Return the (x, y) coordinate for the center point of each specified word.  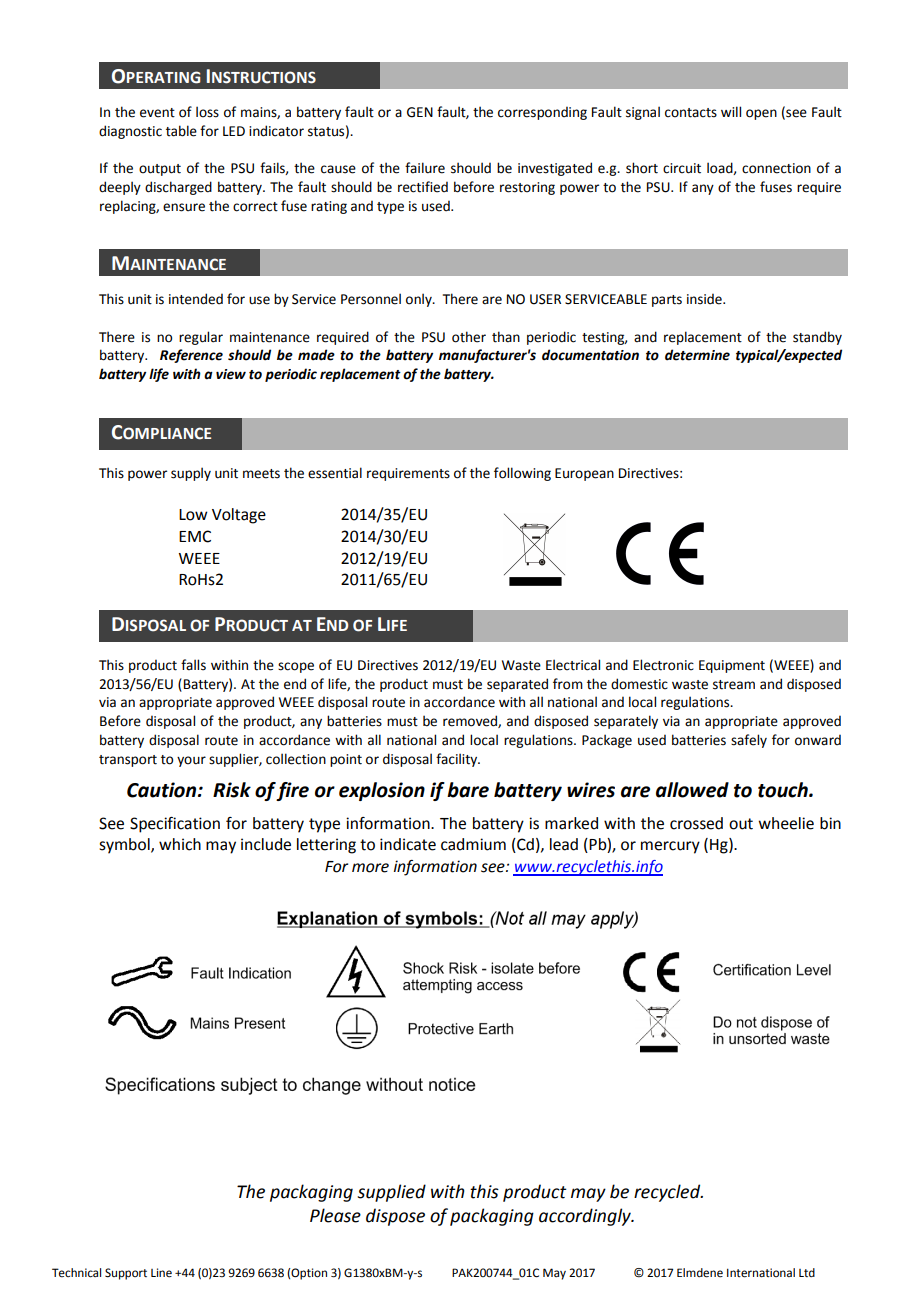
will (731, 111)
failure (425, 168)
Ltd (807, 1272)
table (181, 131)
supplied (391, 1193)
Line (161, 1273)
